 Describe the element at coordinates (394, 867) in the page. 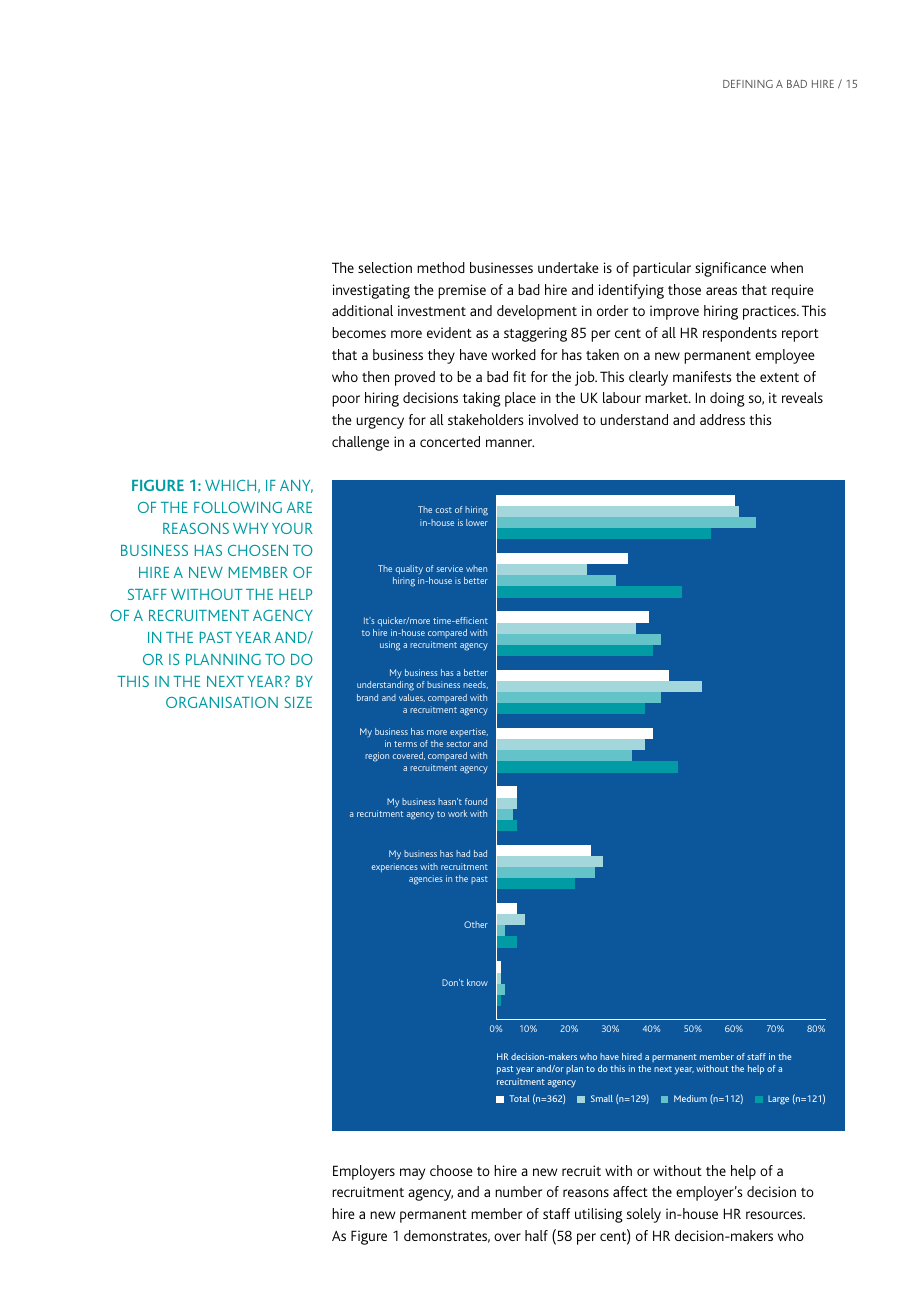

I see `experiences` at that location.
